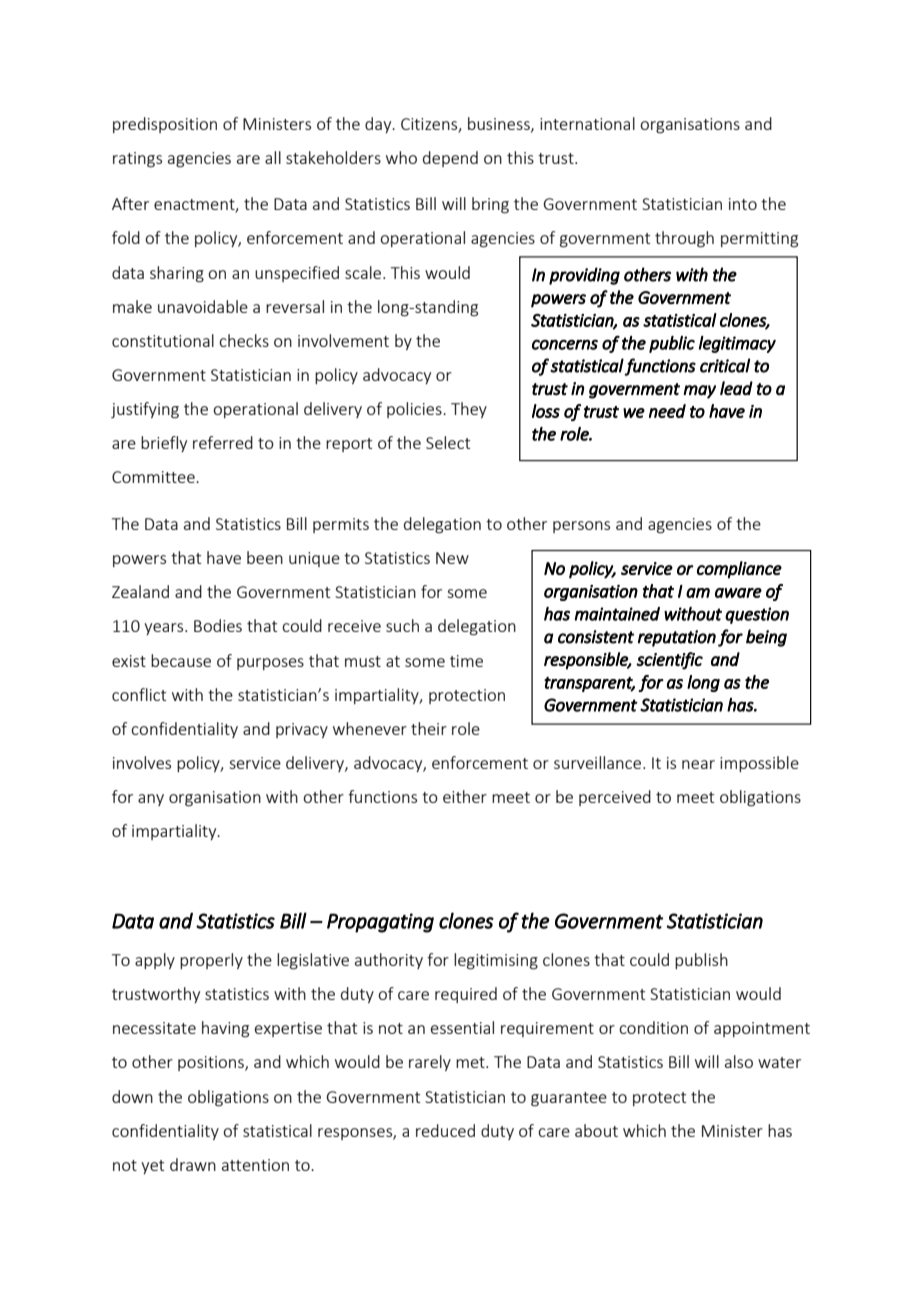  Describe the element at coordinates (211, 961) in the image. I see `properly` at that location.
